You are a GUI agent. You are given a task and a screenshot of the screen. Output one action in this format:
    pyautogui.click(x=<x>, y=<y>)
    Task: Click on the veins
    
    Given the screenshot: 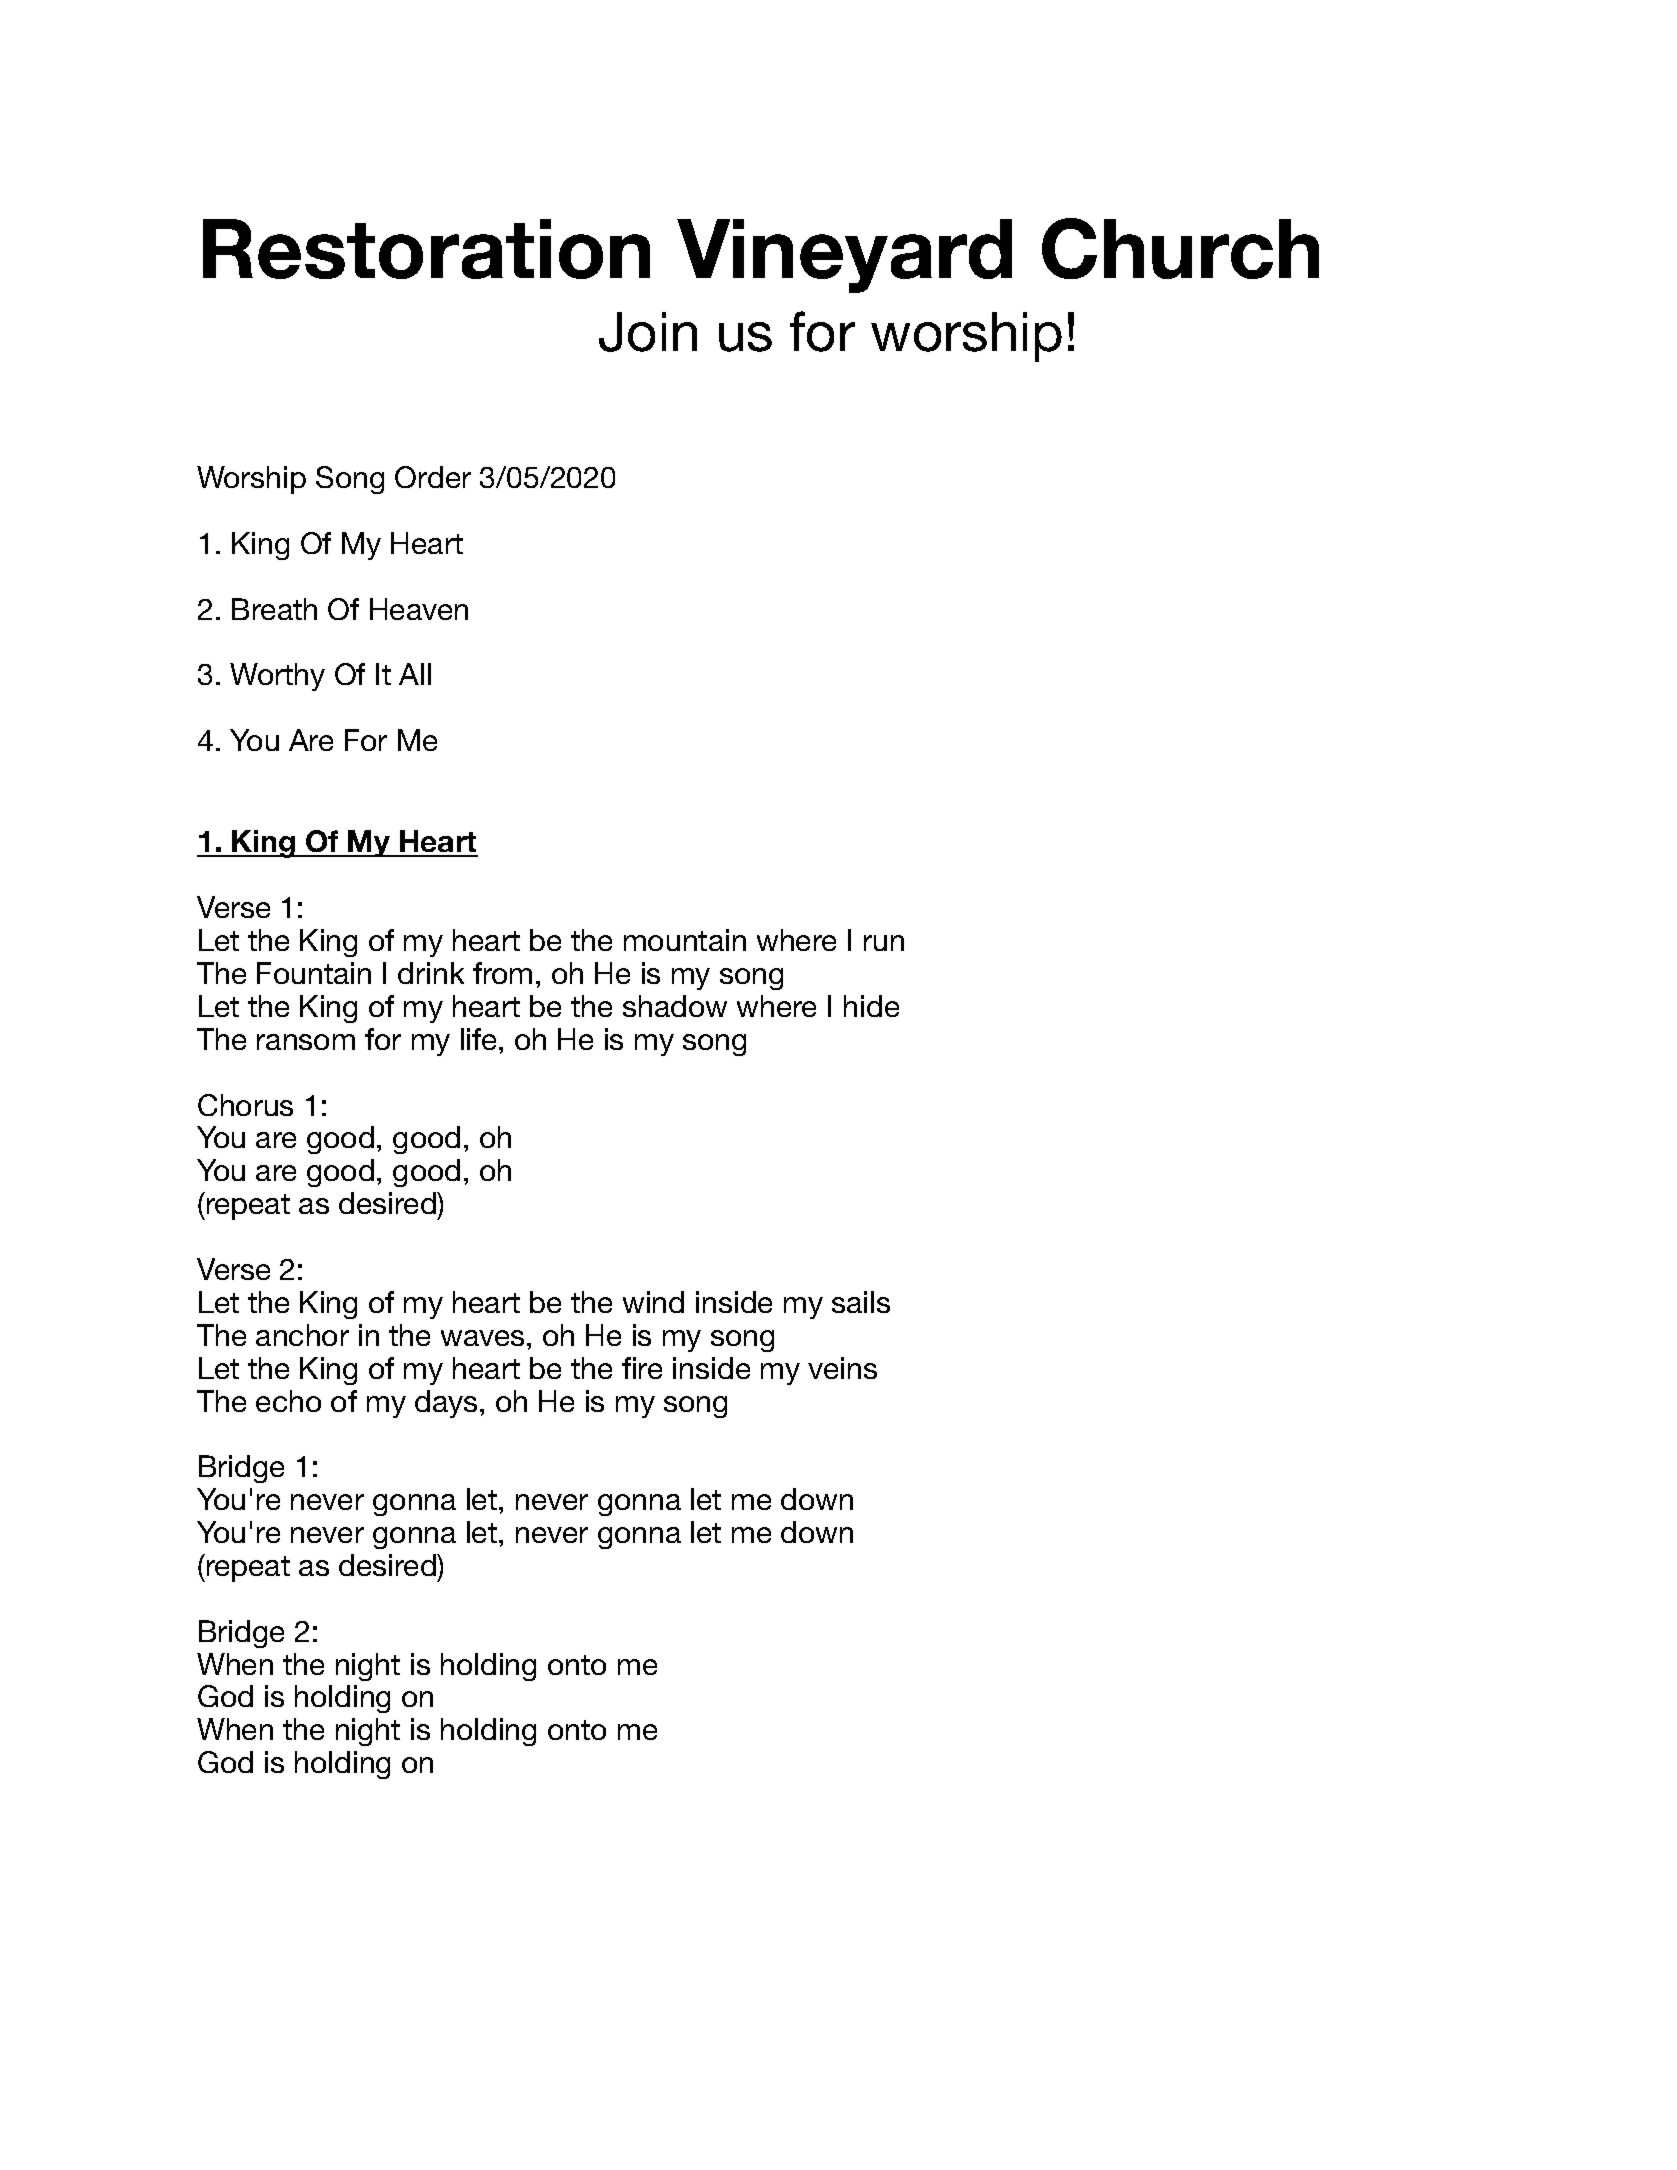 What is the action you would take?
    pyautogui.click(x=842, y=1368)
